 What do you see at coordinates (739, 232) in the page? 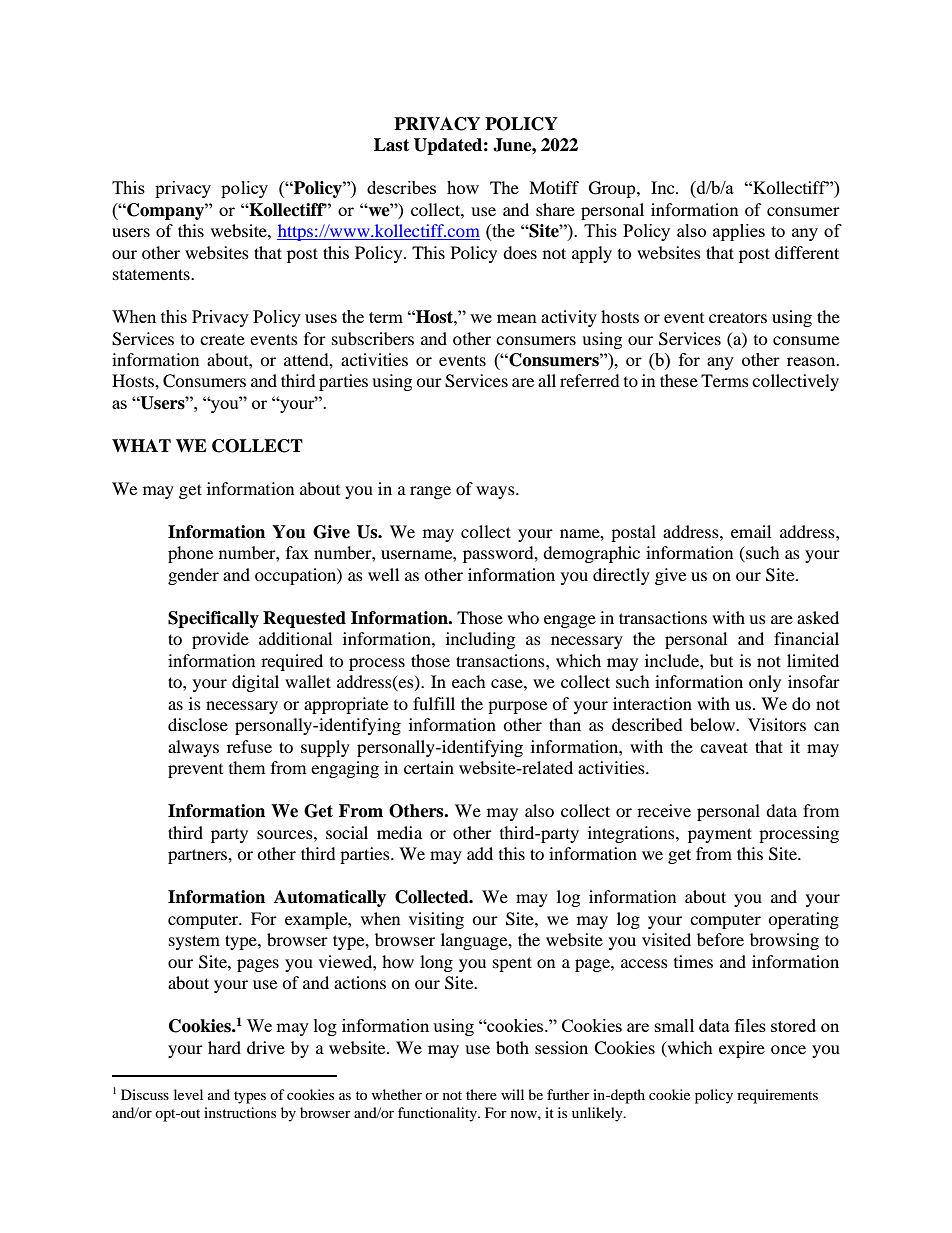
I see `applies` at bounding box center [739, 232].
